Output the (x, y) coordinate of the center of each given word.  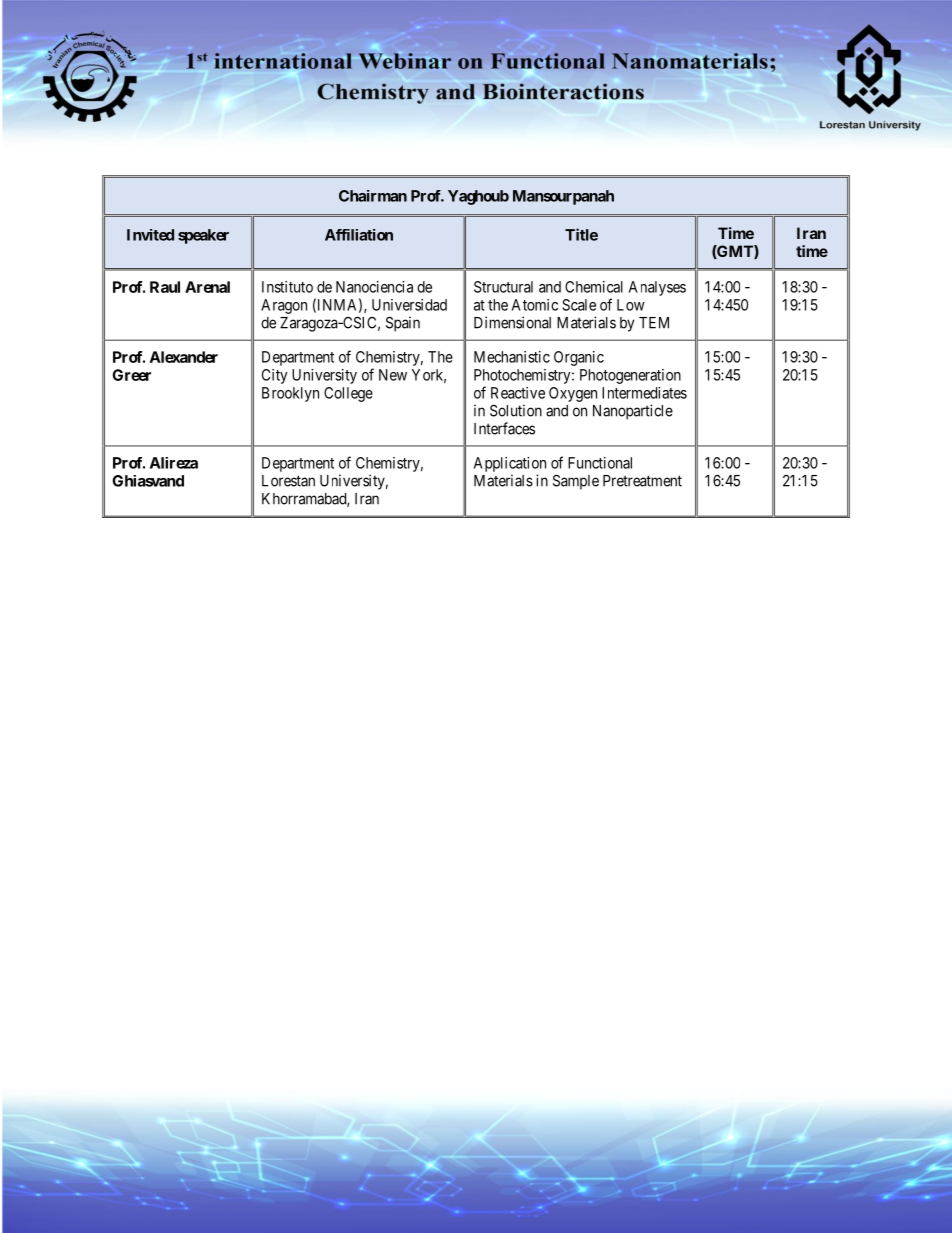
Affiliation (359, 235)
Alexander (184, 357)
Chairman (373, 196)
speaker (203, 236)
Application (510, 464)
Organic (579, 358)
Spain (403, 324)
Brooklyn (290, 394)
